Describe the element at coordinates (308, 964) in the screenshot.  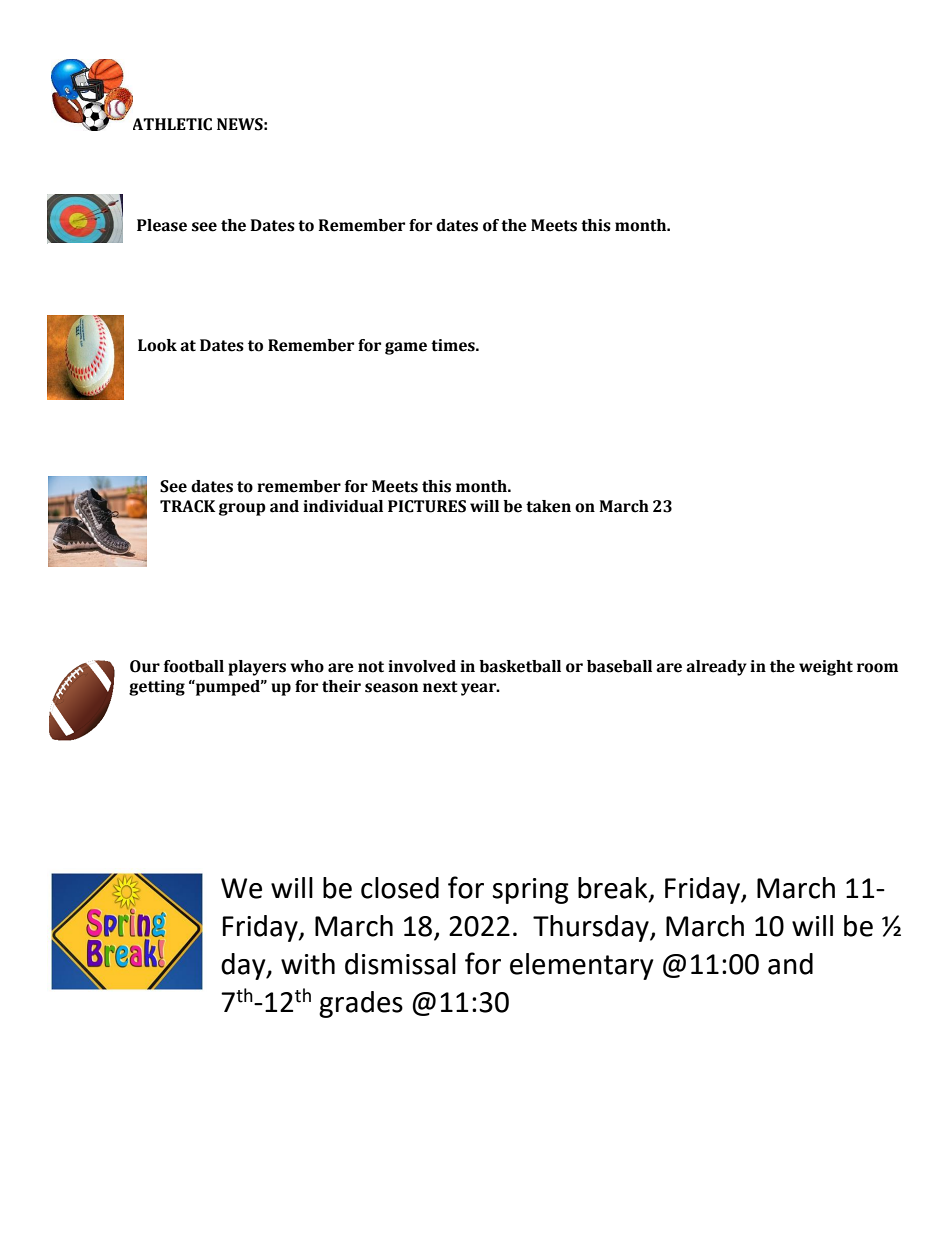
I see `with` at that location.
